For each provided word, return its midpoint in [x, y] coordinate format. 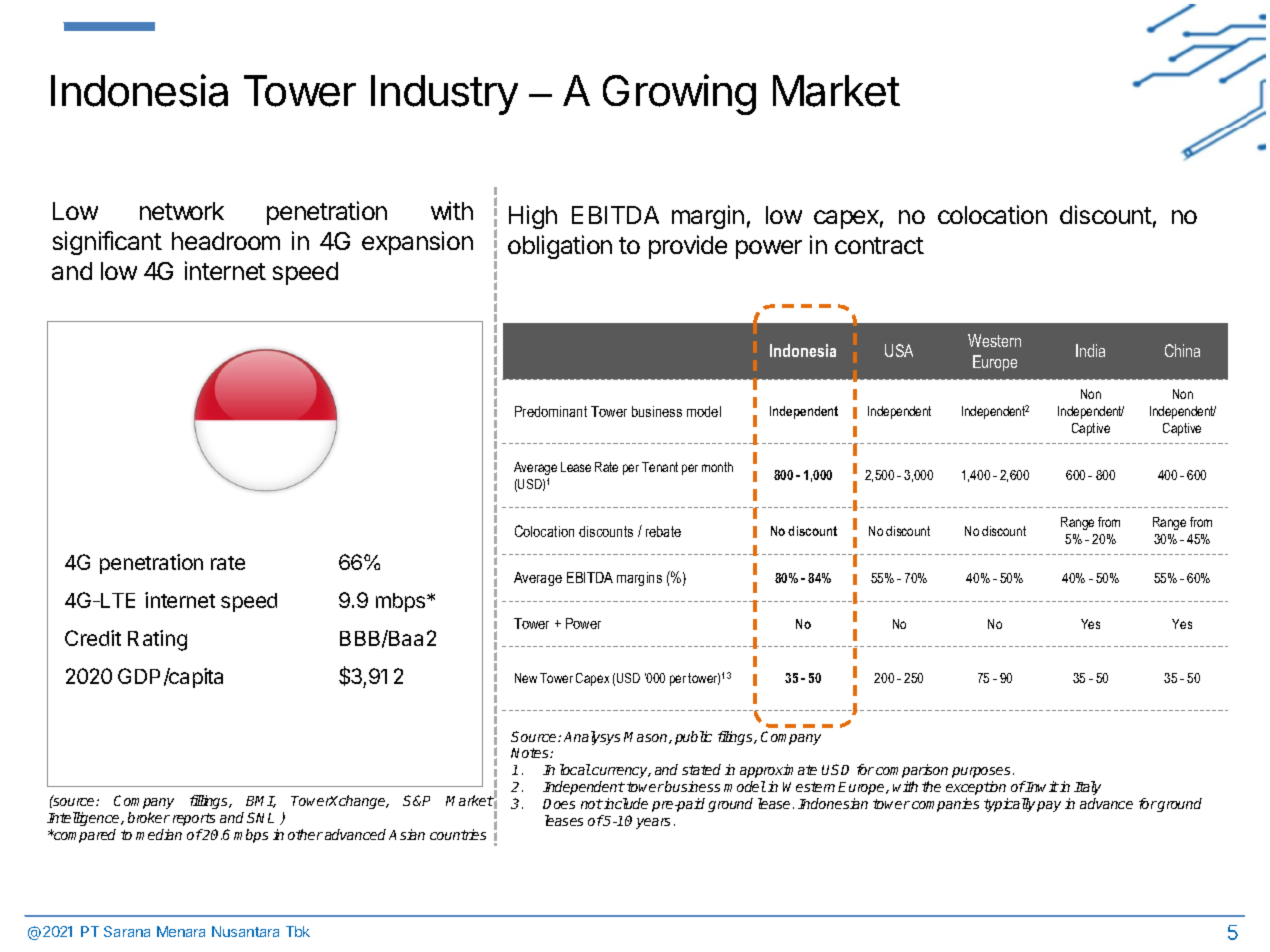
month [717, 467]
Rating [157, 640]
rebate [663, 531]
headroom [226, 241]
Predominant [551, 411]
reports [194, 819]
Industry [444, 95]
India [1090, 350]
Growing [679, 94]
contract [879, 245]
